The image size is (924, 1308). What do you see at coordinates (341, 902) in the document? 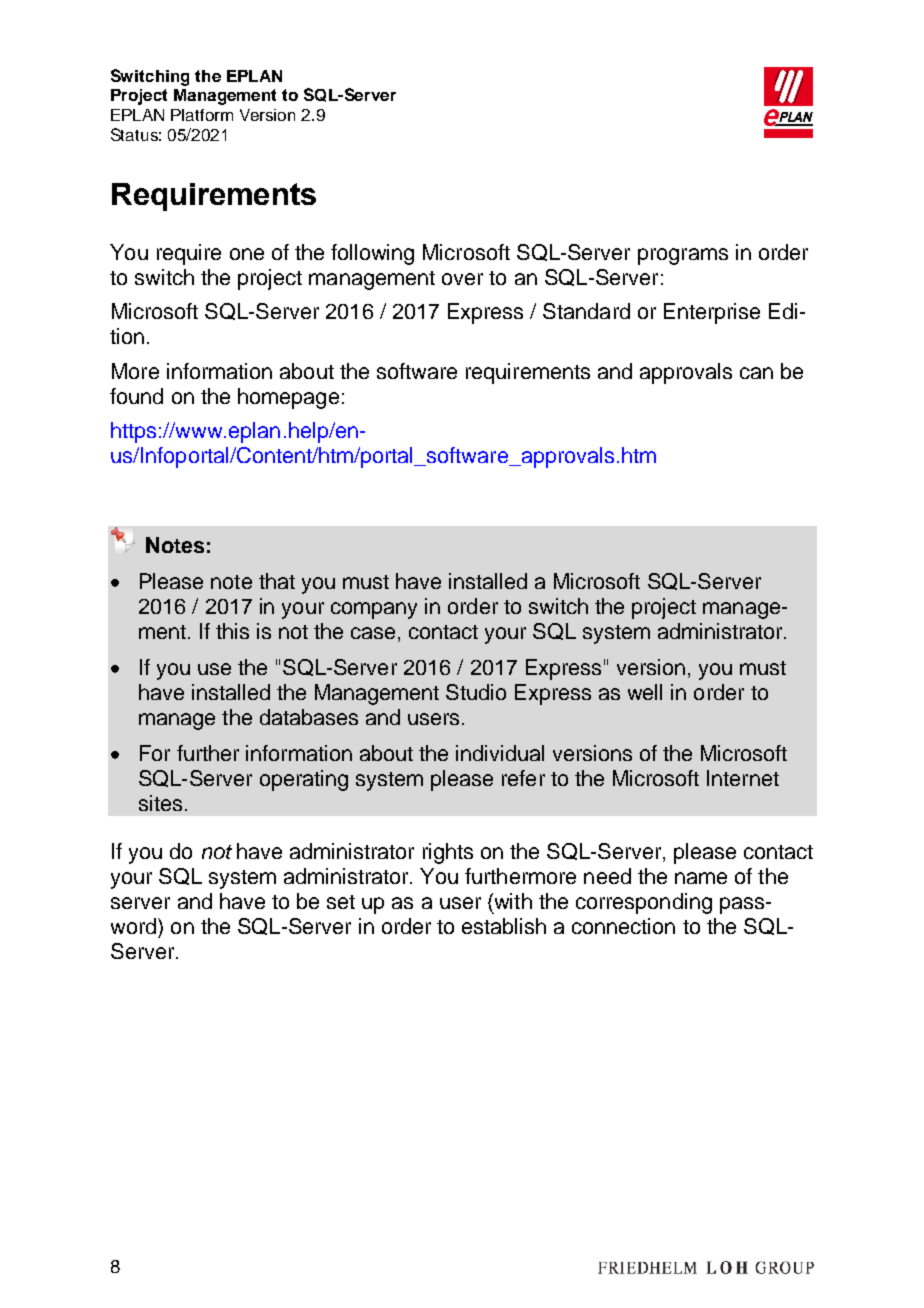
I see `set` at bounding box center [341, 902].
